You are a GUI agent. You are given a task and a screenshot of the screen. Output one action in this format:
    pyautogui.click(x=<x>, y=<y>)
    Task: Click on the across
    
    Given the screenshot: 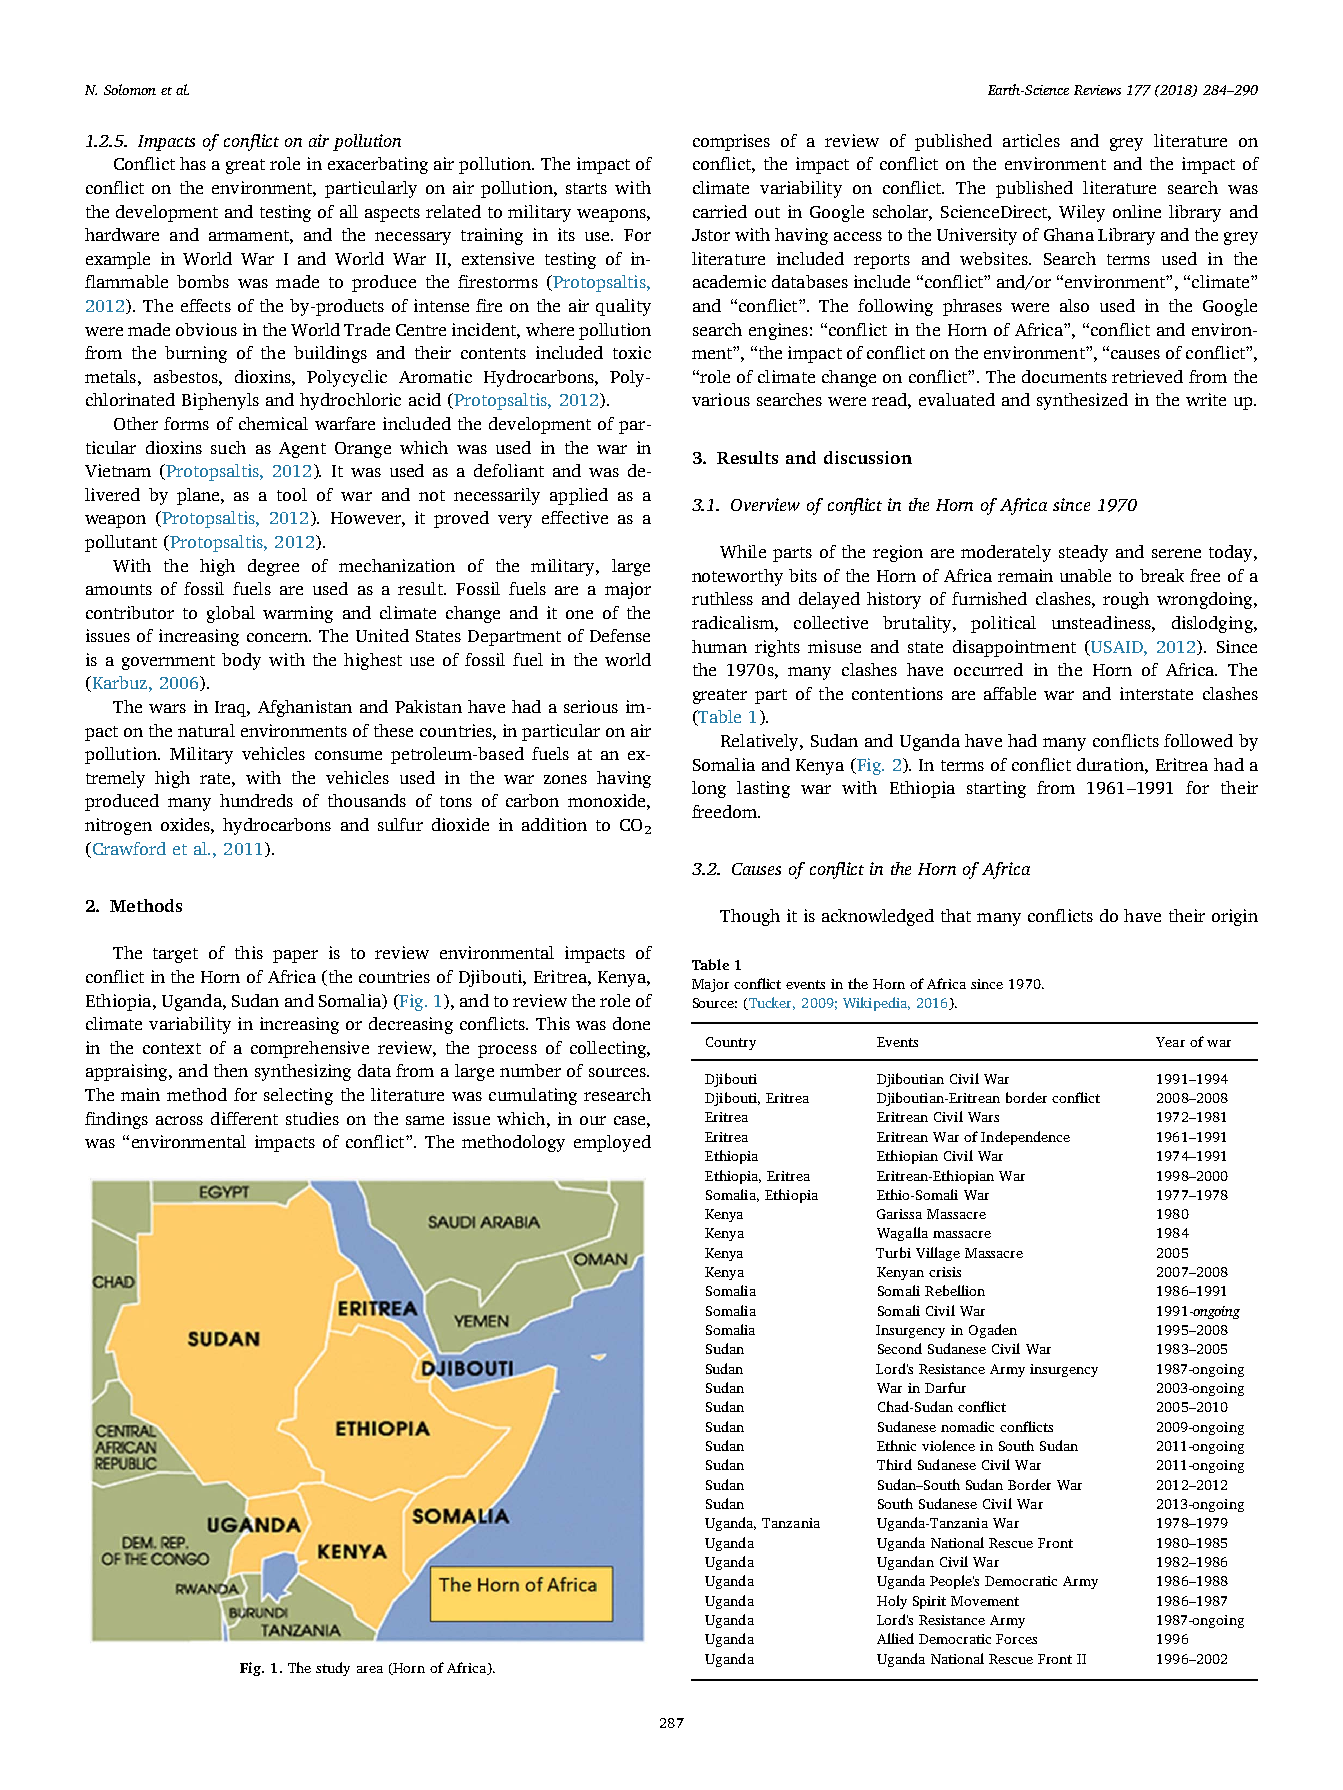 What is the action you would take?
    pyautogui.click(x=179, y=1120)
